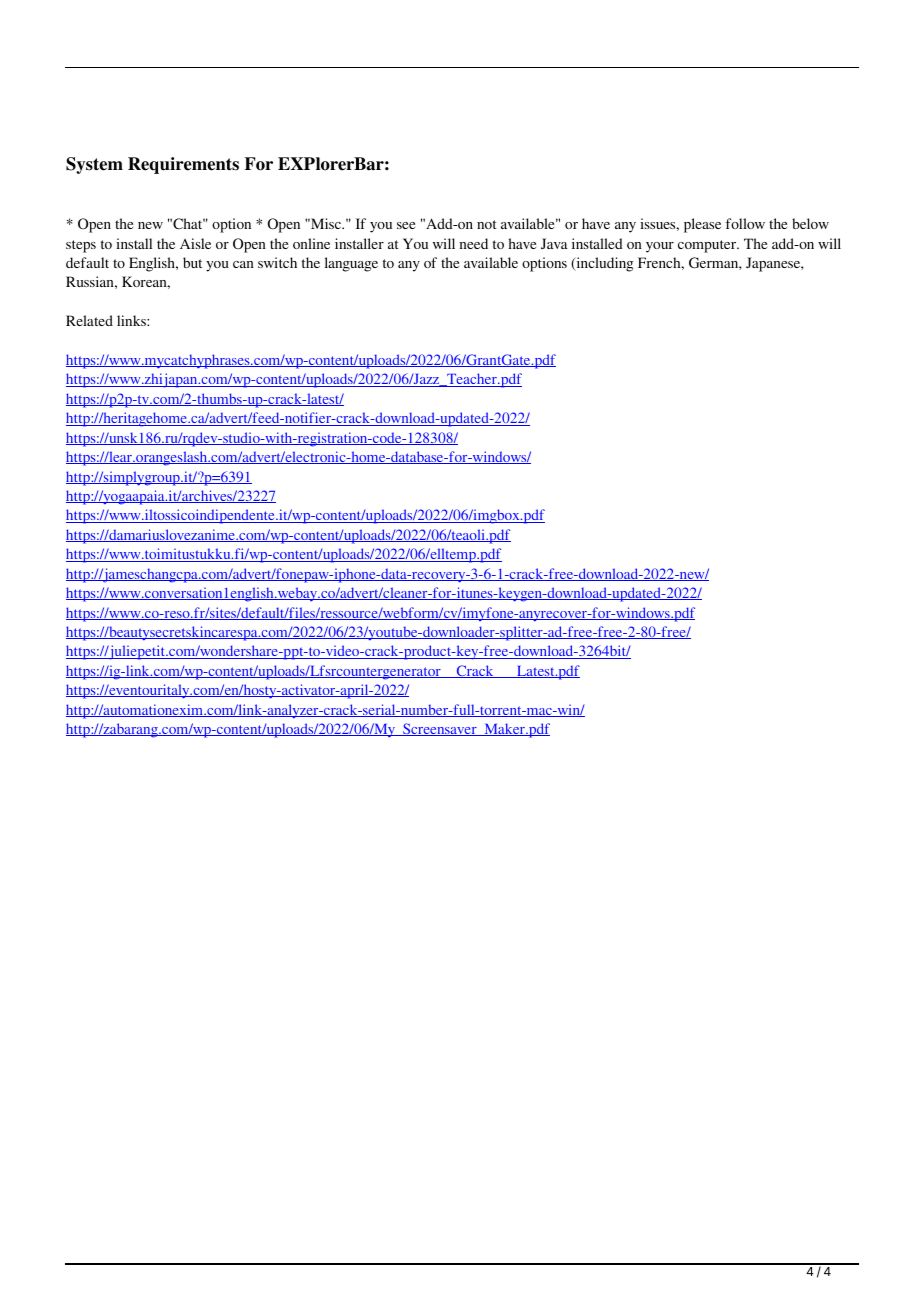 This document has width=924, height=1308. What do you see at coordinates (473, 243) in the document?
I see `need` at bounding box center [473, 243].
